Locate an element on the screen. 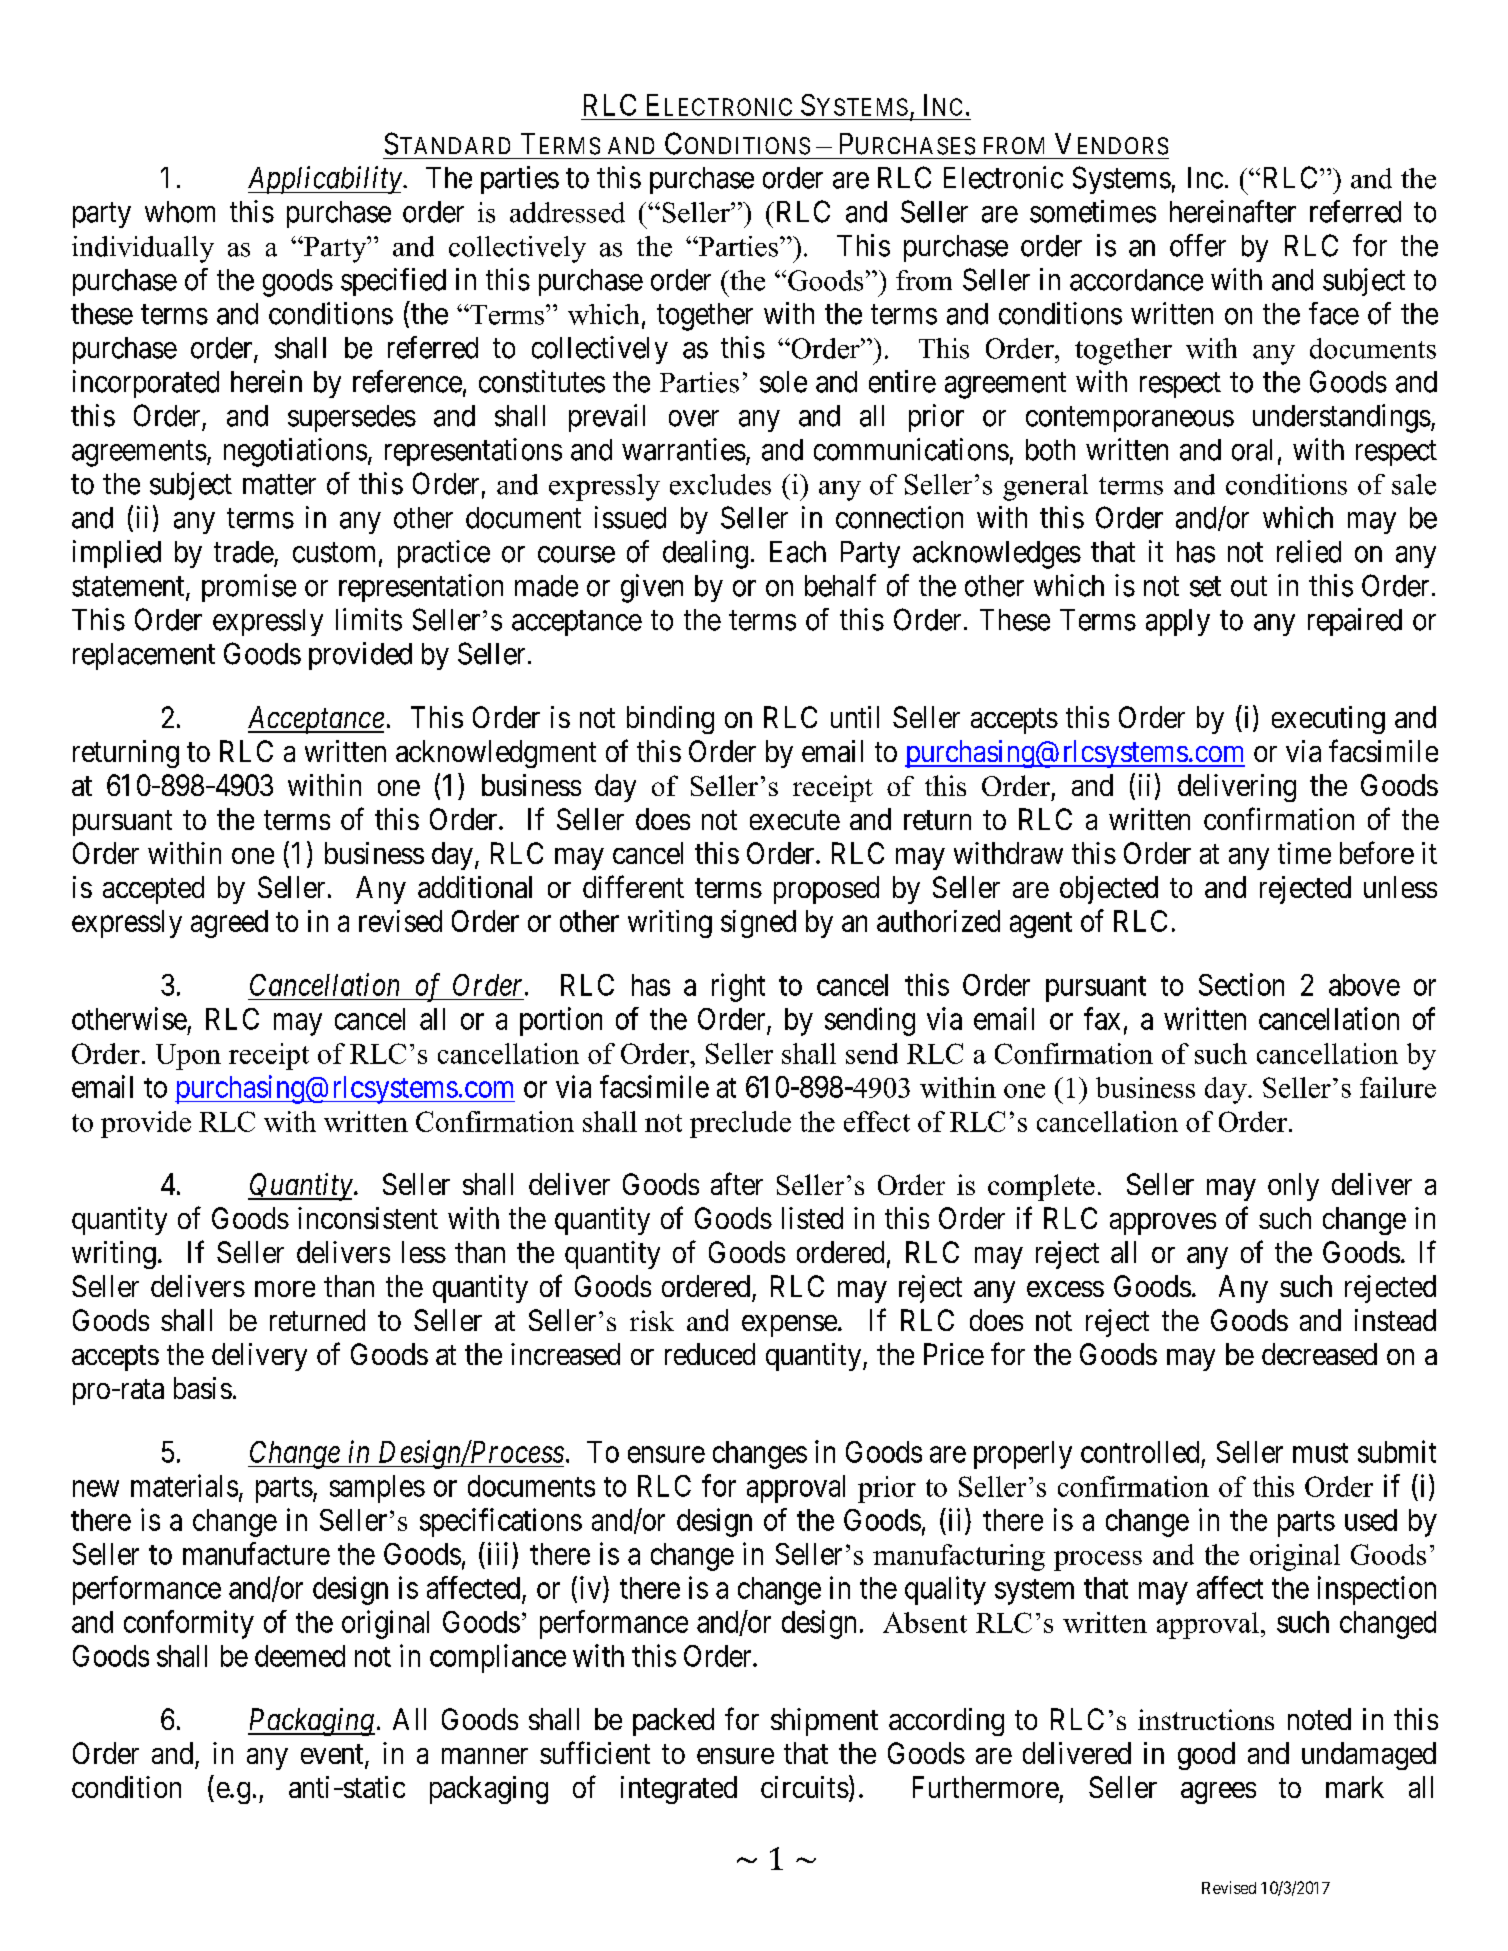  offer is located at coordinates (1198, 245).
